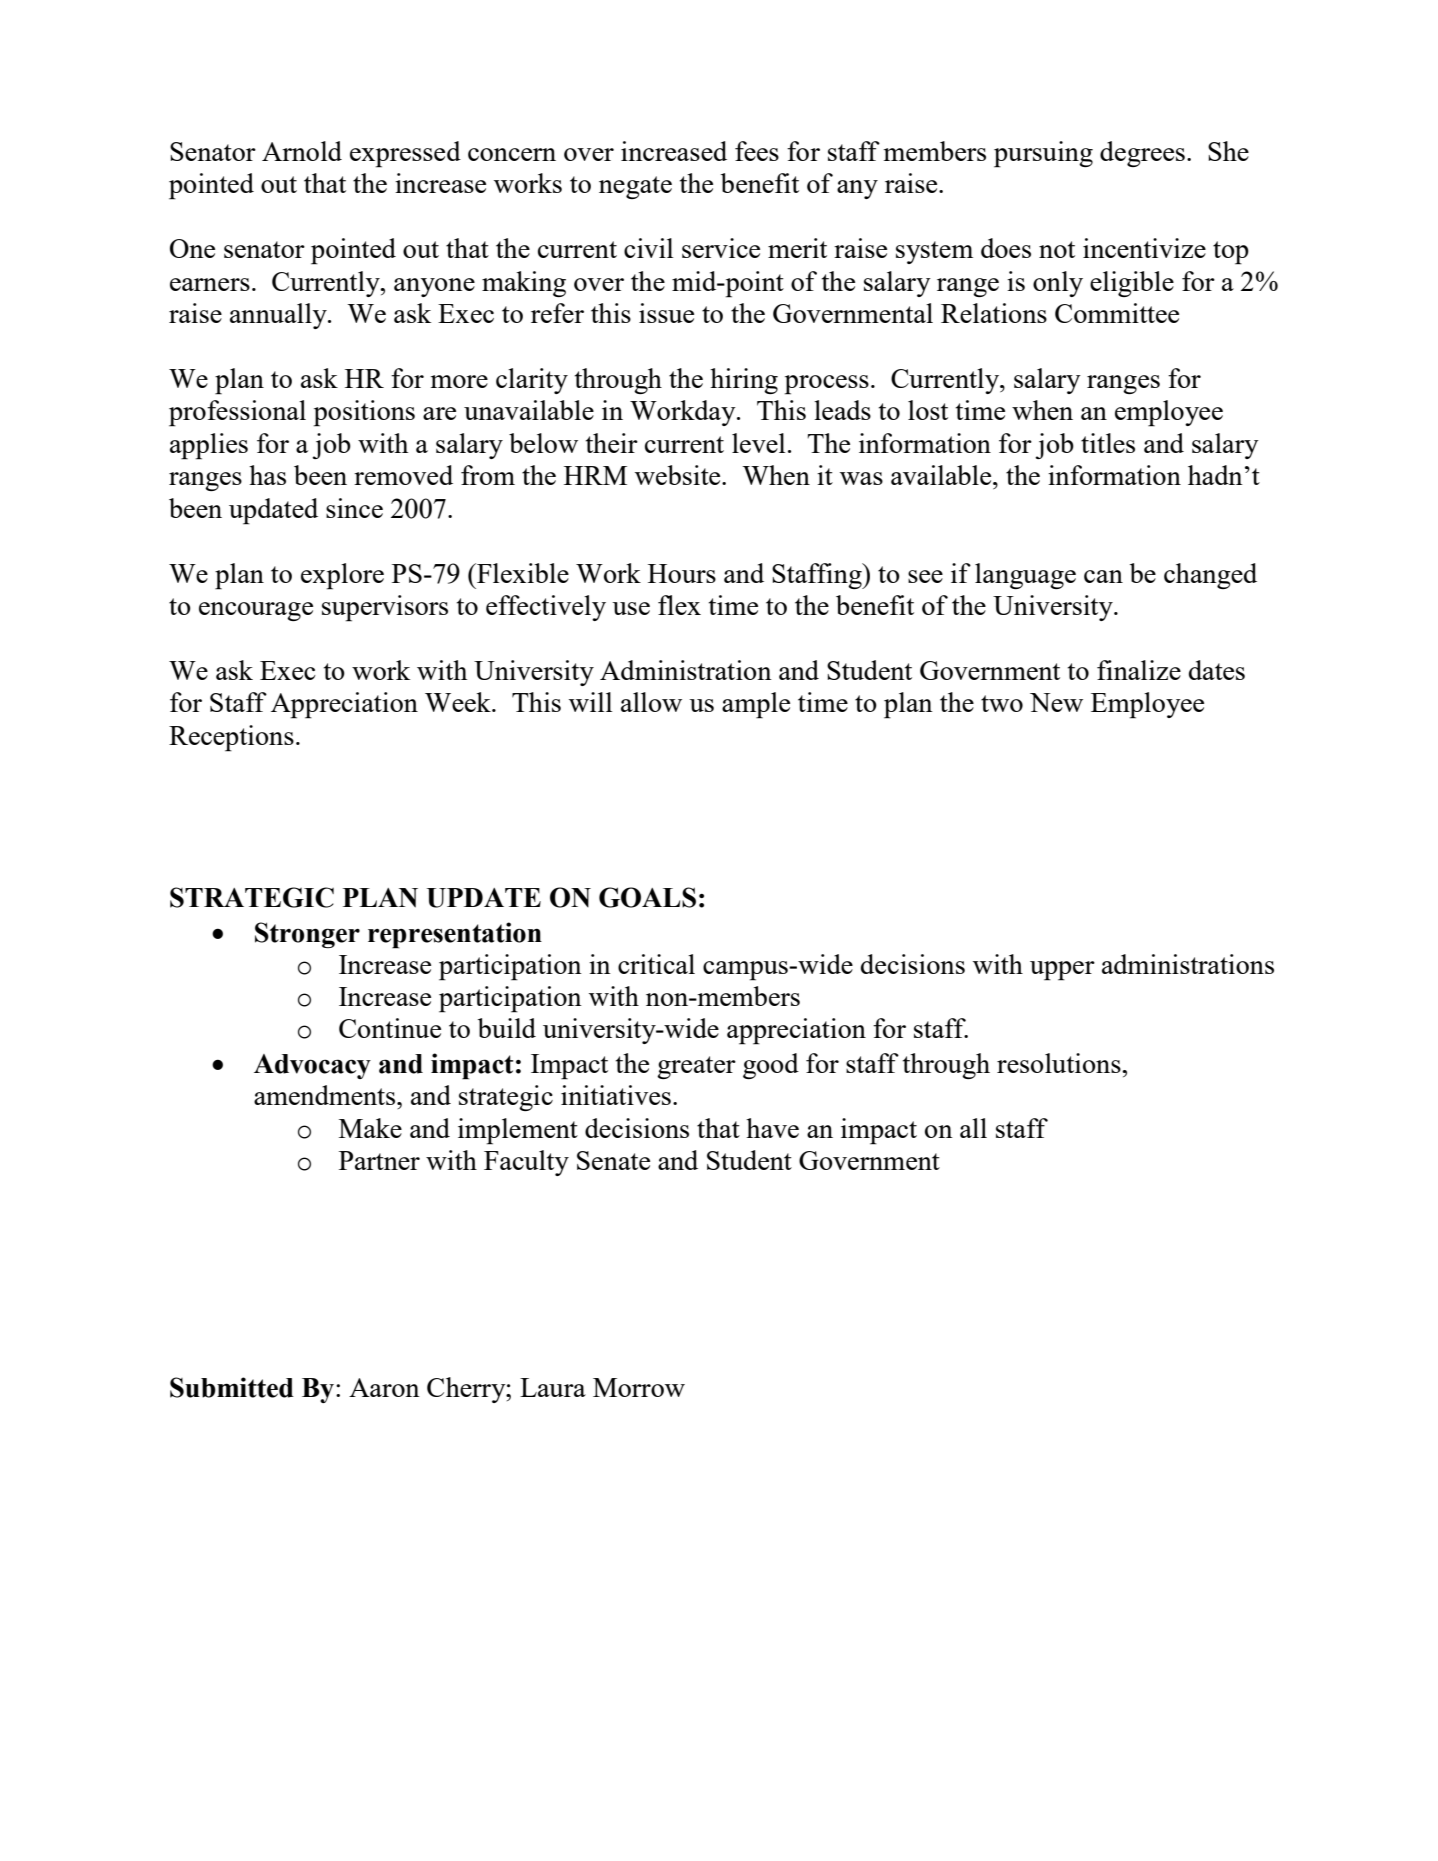 The width and height of the screenshot is (1438, 1861). Describe the element at coordinates (1142, 154) in the screenshot. I see `degrees` at that location.
